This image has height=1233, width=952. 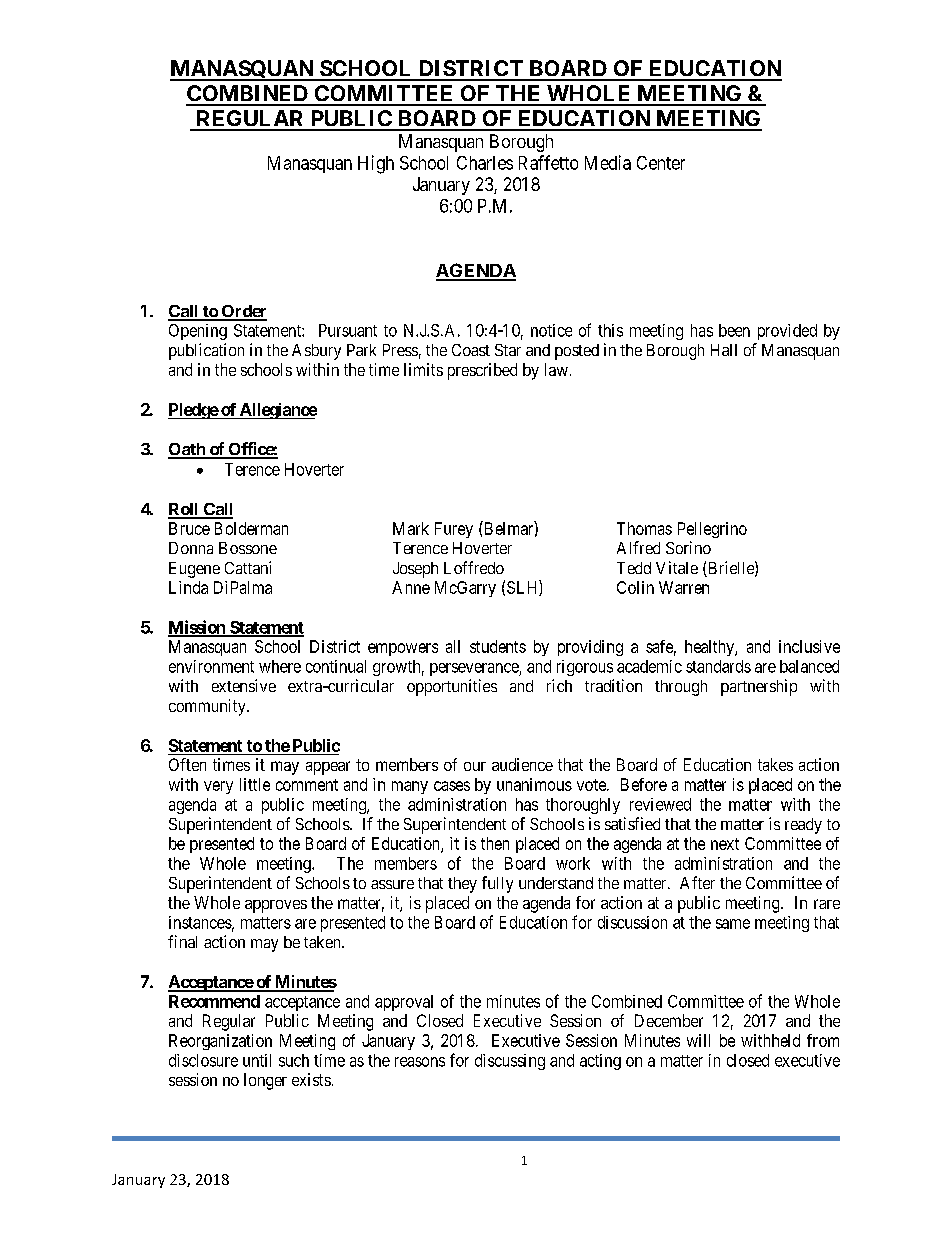 I want to click on Allegiance, so click(x=277, y=411).
